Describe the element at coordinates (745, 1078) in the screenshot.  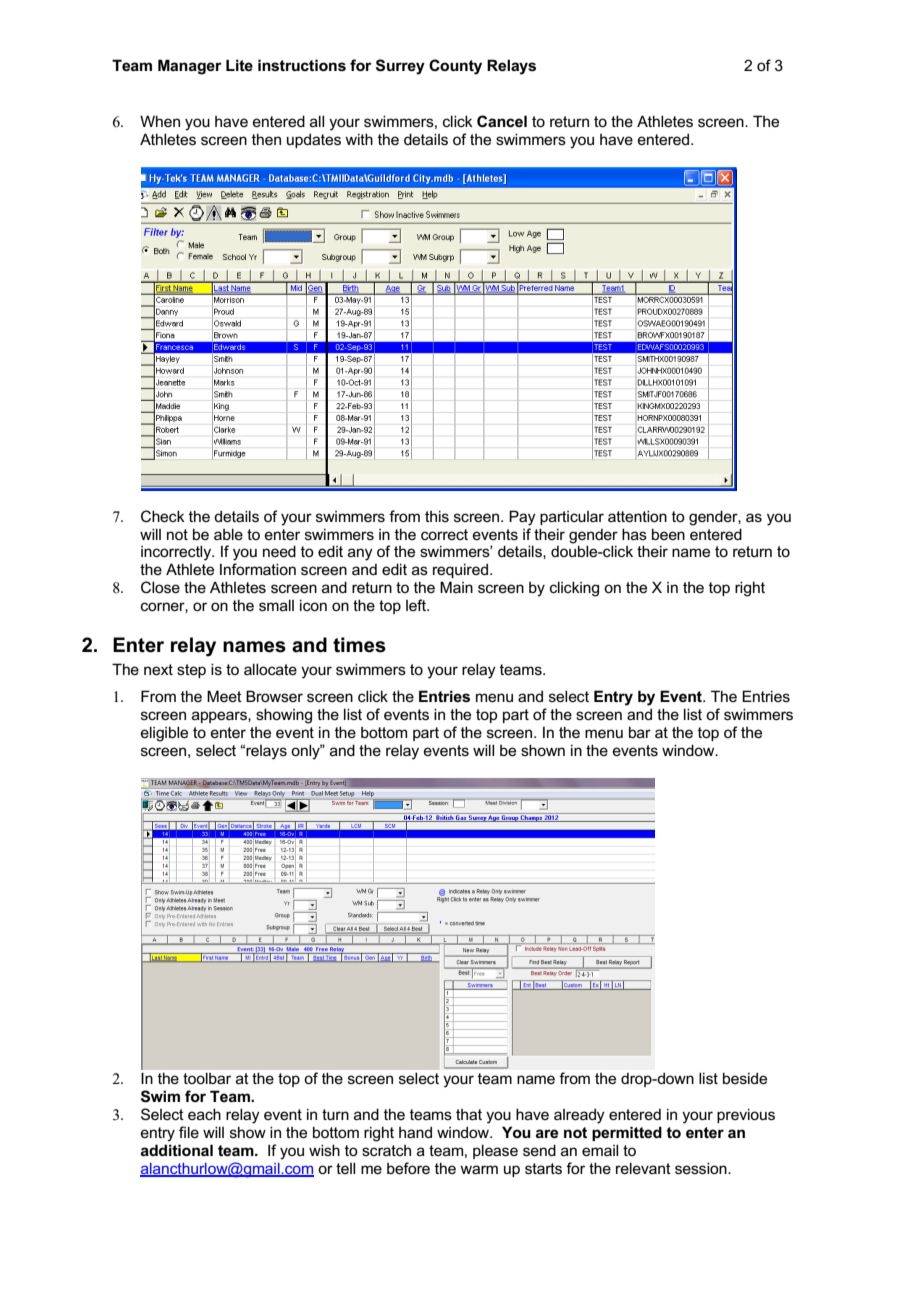
I see `beside` at that location.
